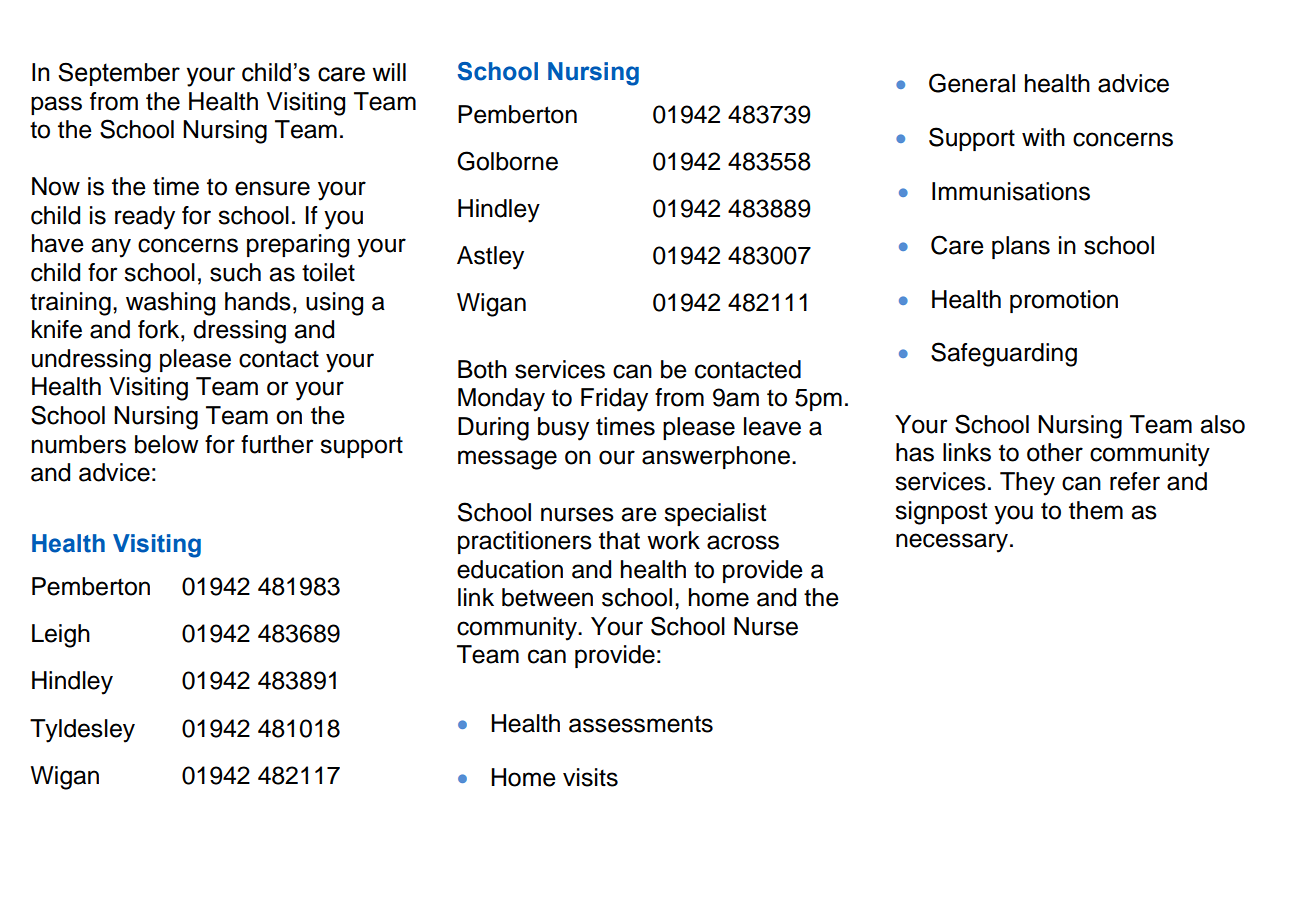  I want to click on Leigh, so click(61, 636).
